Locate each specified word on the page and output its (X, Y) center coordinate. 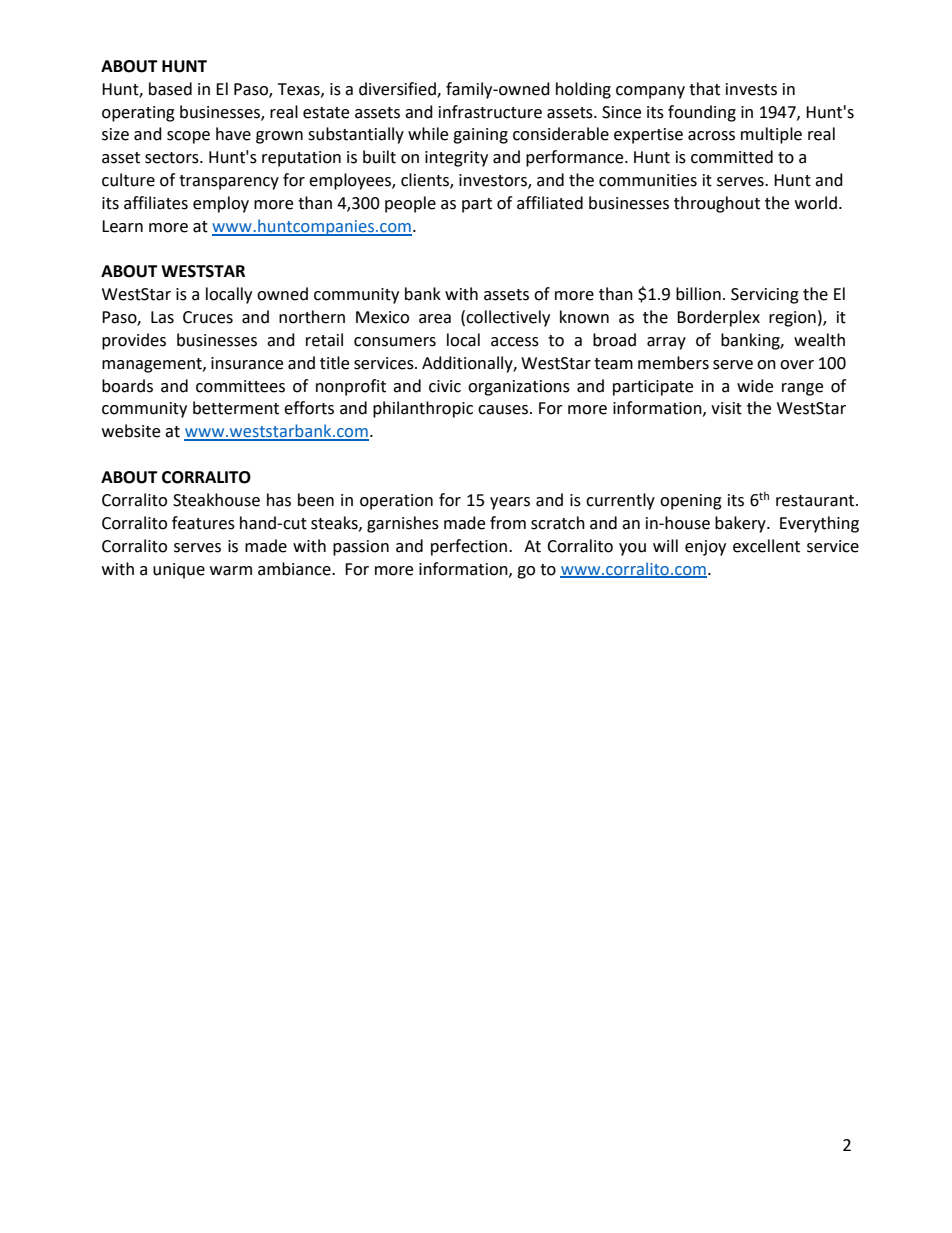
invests (751, 89)
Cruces (208, 317)
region (792, 319)
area (435, 319)
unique (179, 571)
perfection (470, 547)
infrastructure (490, 112)
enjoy (705, 548)
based (170, 89)
